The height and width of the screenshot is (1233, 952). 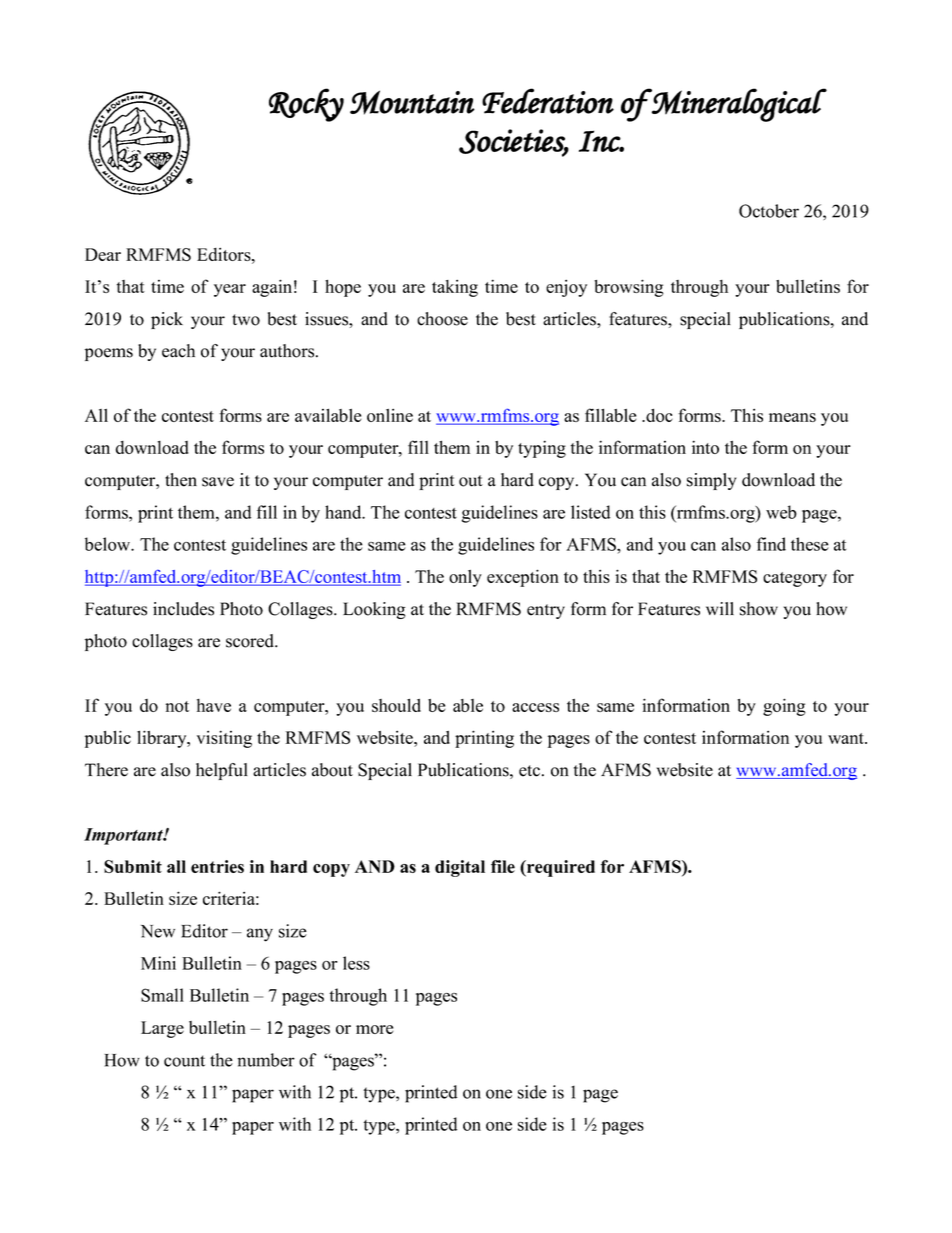 I want to click on includes, so click(x=183, y=609).
